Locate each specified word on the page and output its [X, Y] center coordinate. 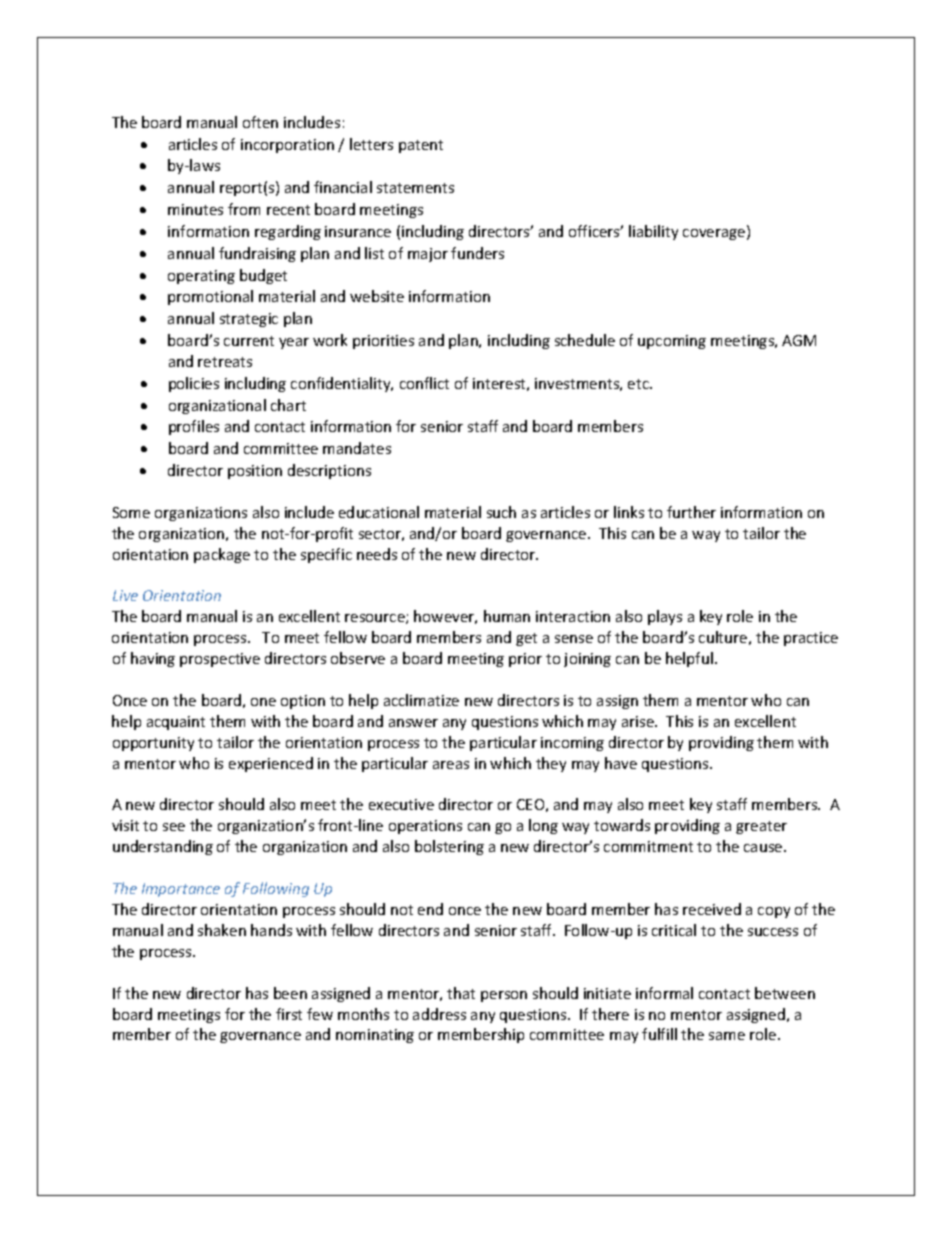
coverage [715, 234]
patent [421, 146]
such [501, 512]
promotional [210, 297]
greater [761, 827]
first [289, 1014]
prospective [220, 660]
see [174, 827]
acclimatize [421, 700]
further [691, 512]
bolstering [449, 847]
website [377, 296]
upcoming [672, 342]
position [255, 472]
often [260, 122]
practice [811, 639]
